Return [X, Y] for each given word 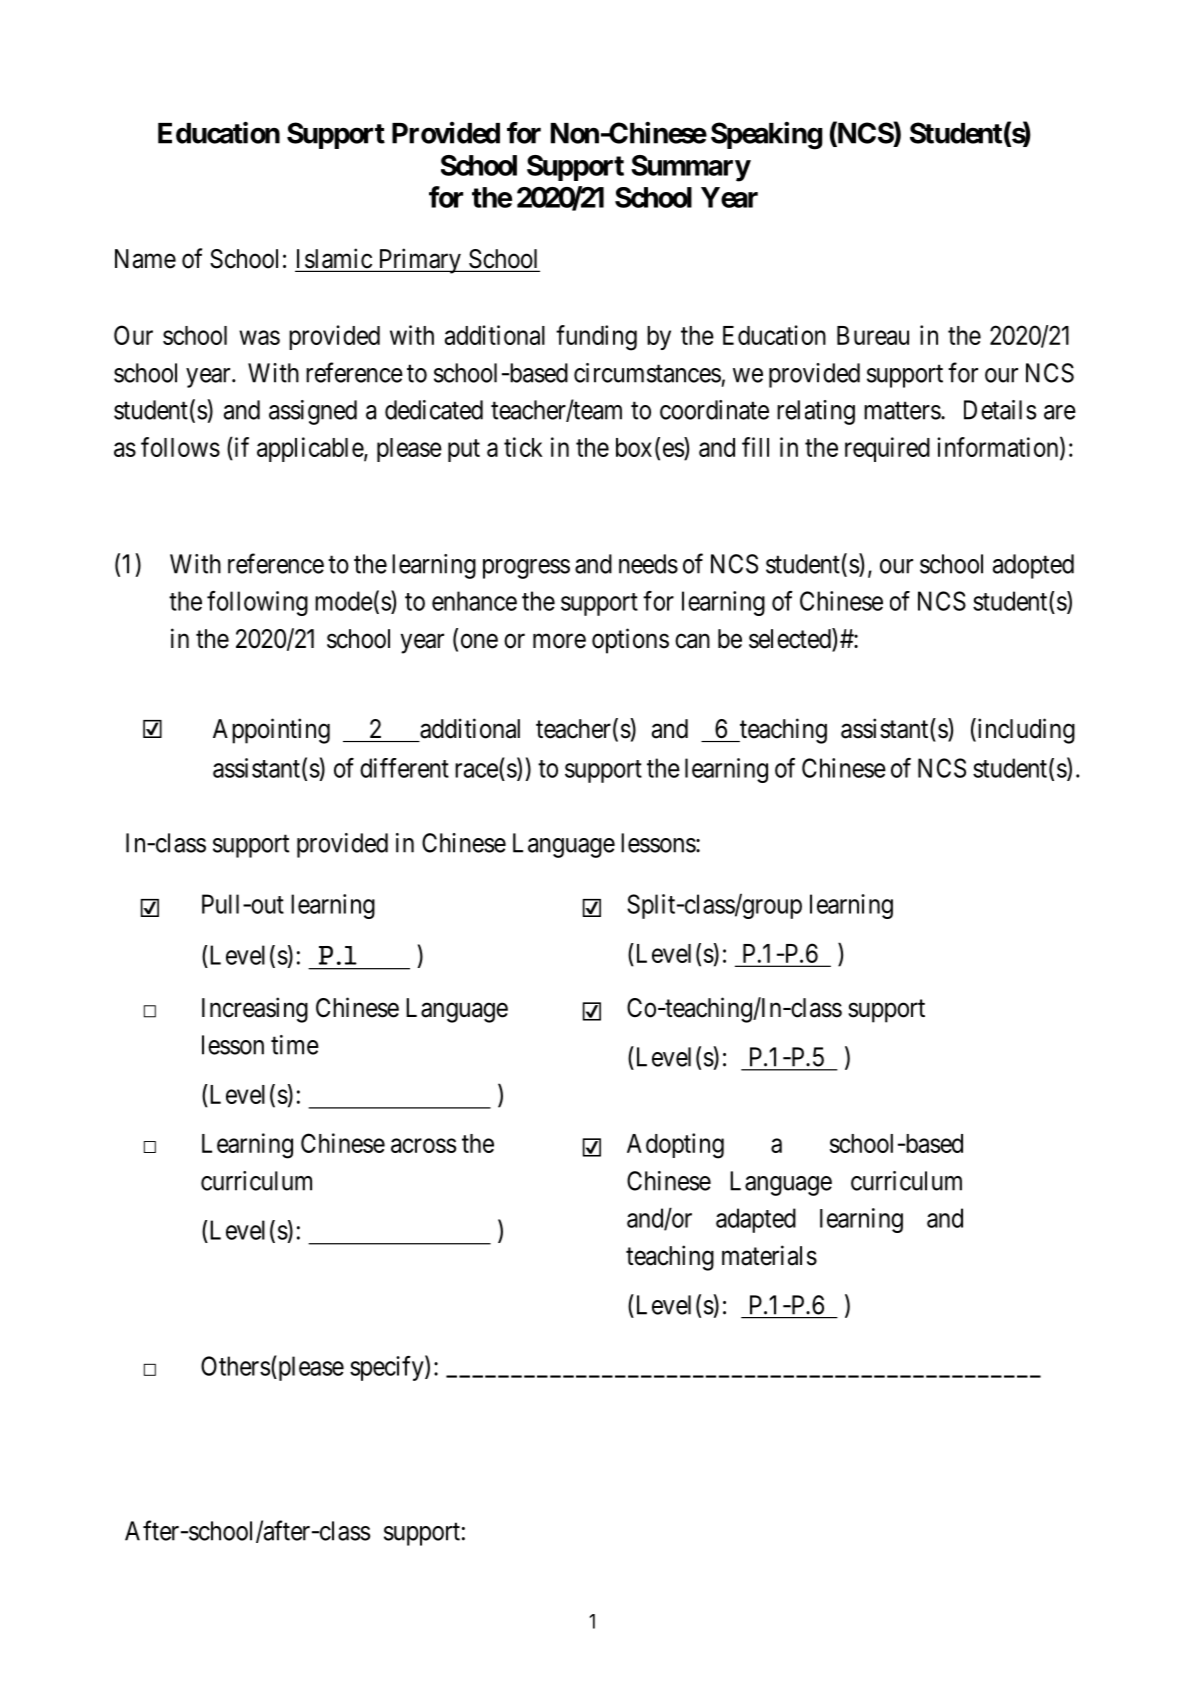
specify [388, 1368]
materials [769, 1255]
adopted [1033, 566]
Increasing [255, 1010]
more [559, 641]
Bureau [873, 335]
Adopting [675, 1146]
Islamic [334, 259]
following [257, 603]
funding [596, 338]
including [1025, 731]
